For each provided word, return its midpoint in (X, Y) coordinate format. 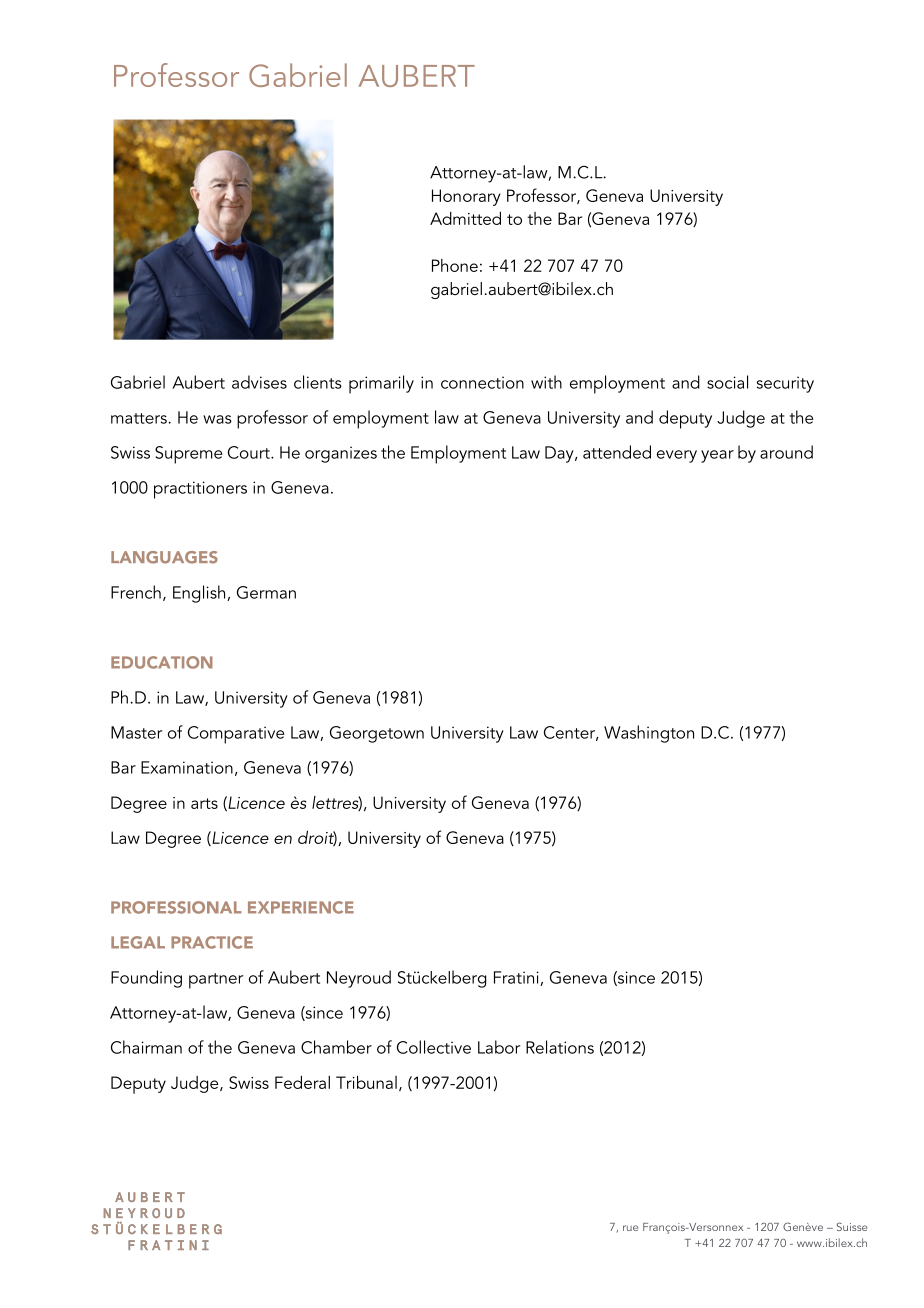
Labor (499, 1047)
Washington (649, 734)
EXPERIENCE (301, 907)
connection (482, 382)
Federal (302, 1082)
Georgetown (377, 734)
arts (204, 803)
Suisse (852, 1226)
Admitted (465, 218)
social (727, 382)
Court (250, 452)
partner (216, 981)
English (200, 594)
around (786, 452)
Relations (560, 1047)
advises (259, 382)
